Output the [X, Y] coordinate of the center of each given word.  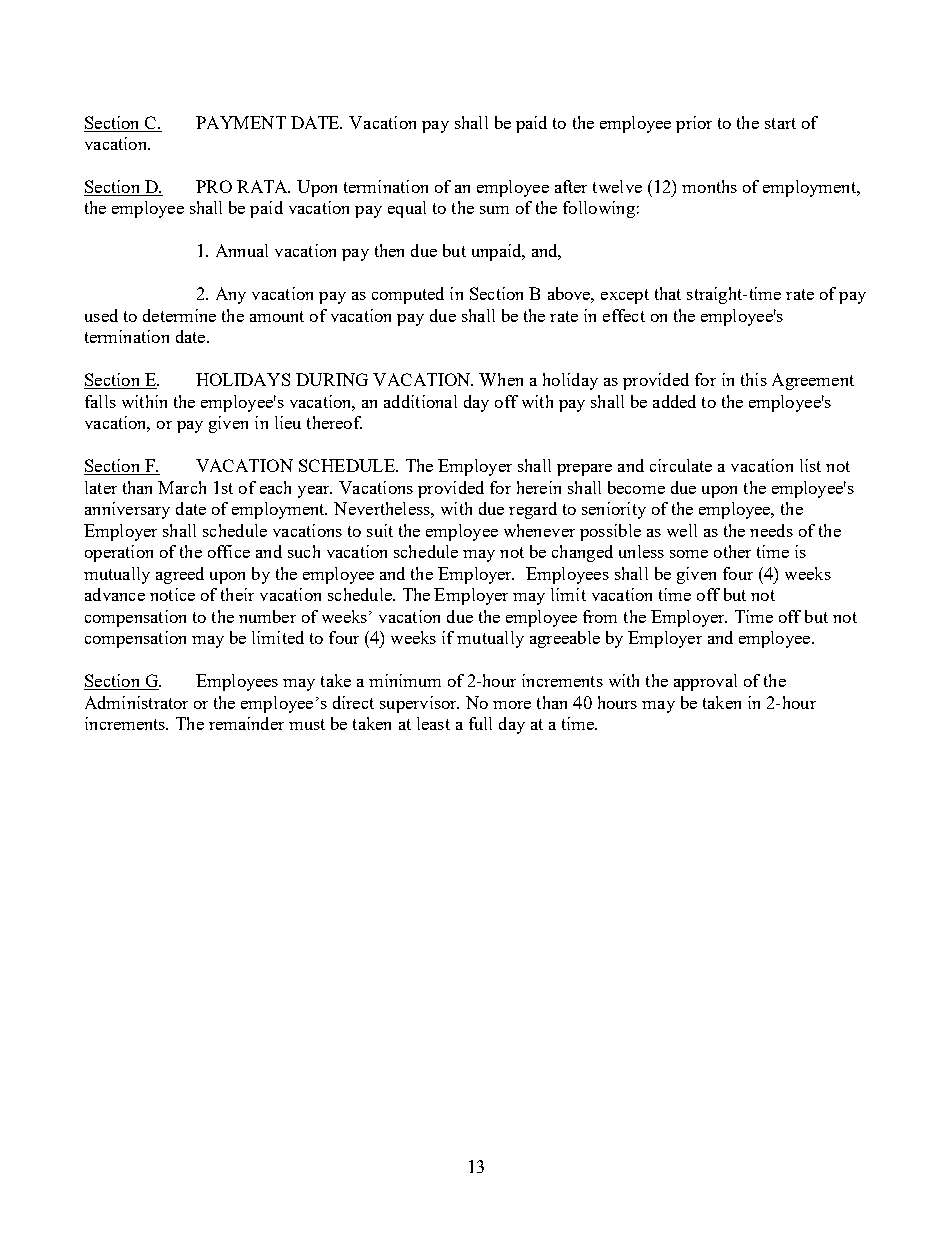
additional [420, 401]
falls [100, 401]
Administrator [136, 702]
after [571, 186]
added [674, 401]
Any [231, 295]
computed [408, 295]
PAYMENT [241, 122]
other [732, 551]
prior [694, 124]
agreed [180, 575]
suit [380, 530]
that [668, 293]
